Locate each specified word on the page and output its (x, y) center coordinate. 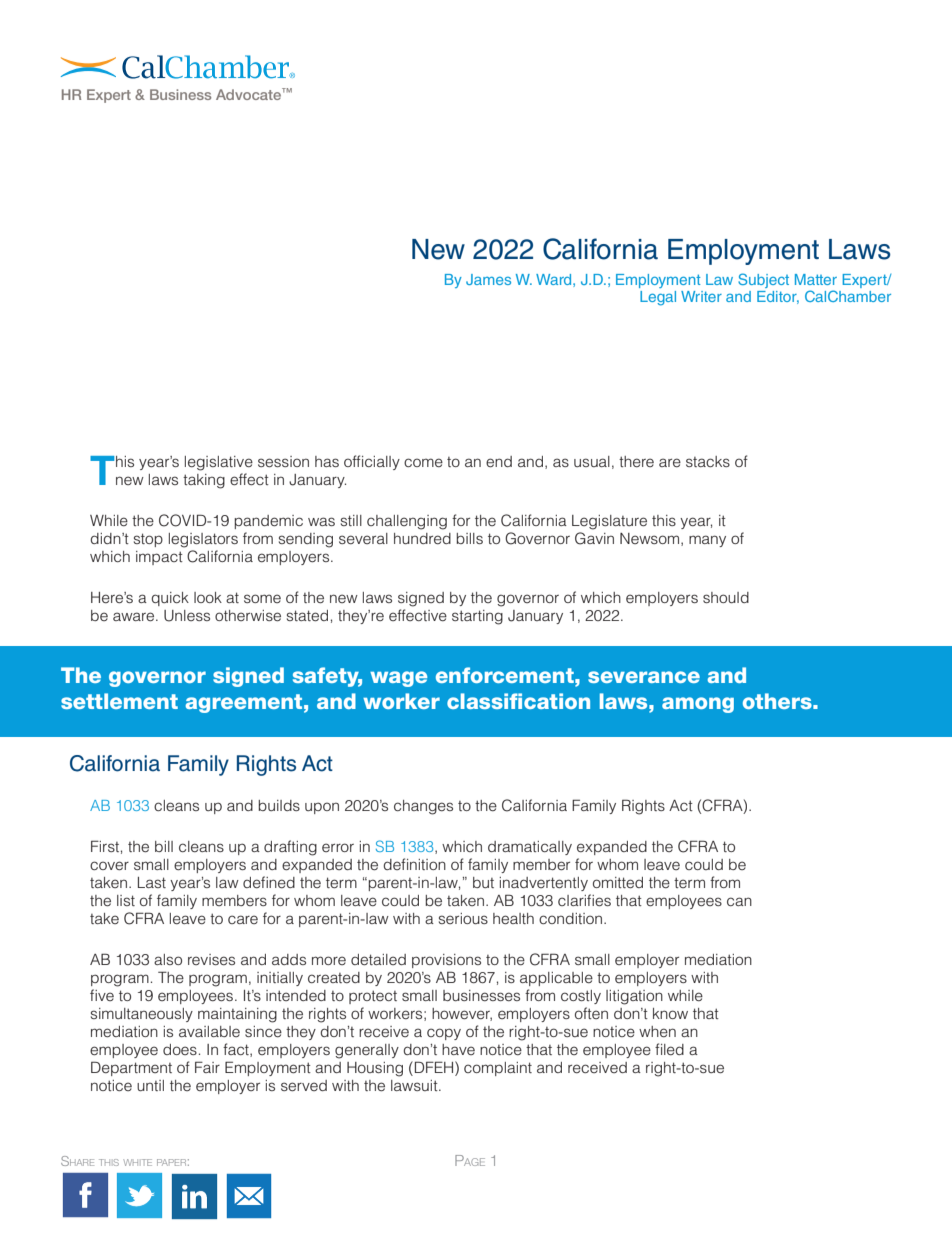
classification (518, 701)
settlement (119, 701)
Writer (701, 296)
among (698, 705)
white (137, 1162)
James (488, 279)
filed (669, 1049)
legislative (219, 463)
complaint (498, 1069)
